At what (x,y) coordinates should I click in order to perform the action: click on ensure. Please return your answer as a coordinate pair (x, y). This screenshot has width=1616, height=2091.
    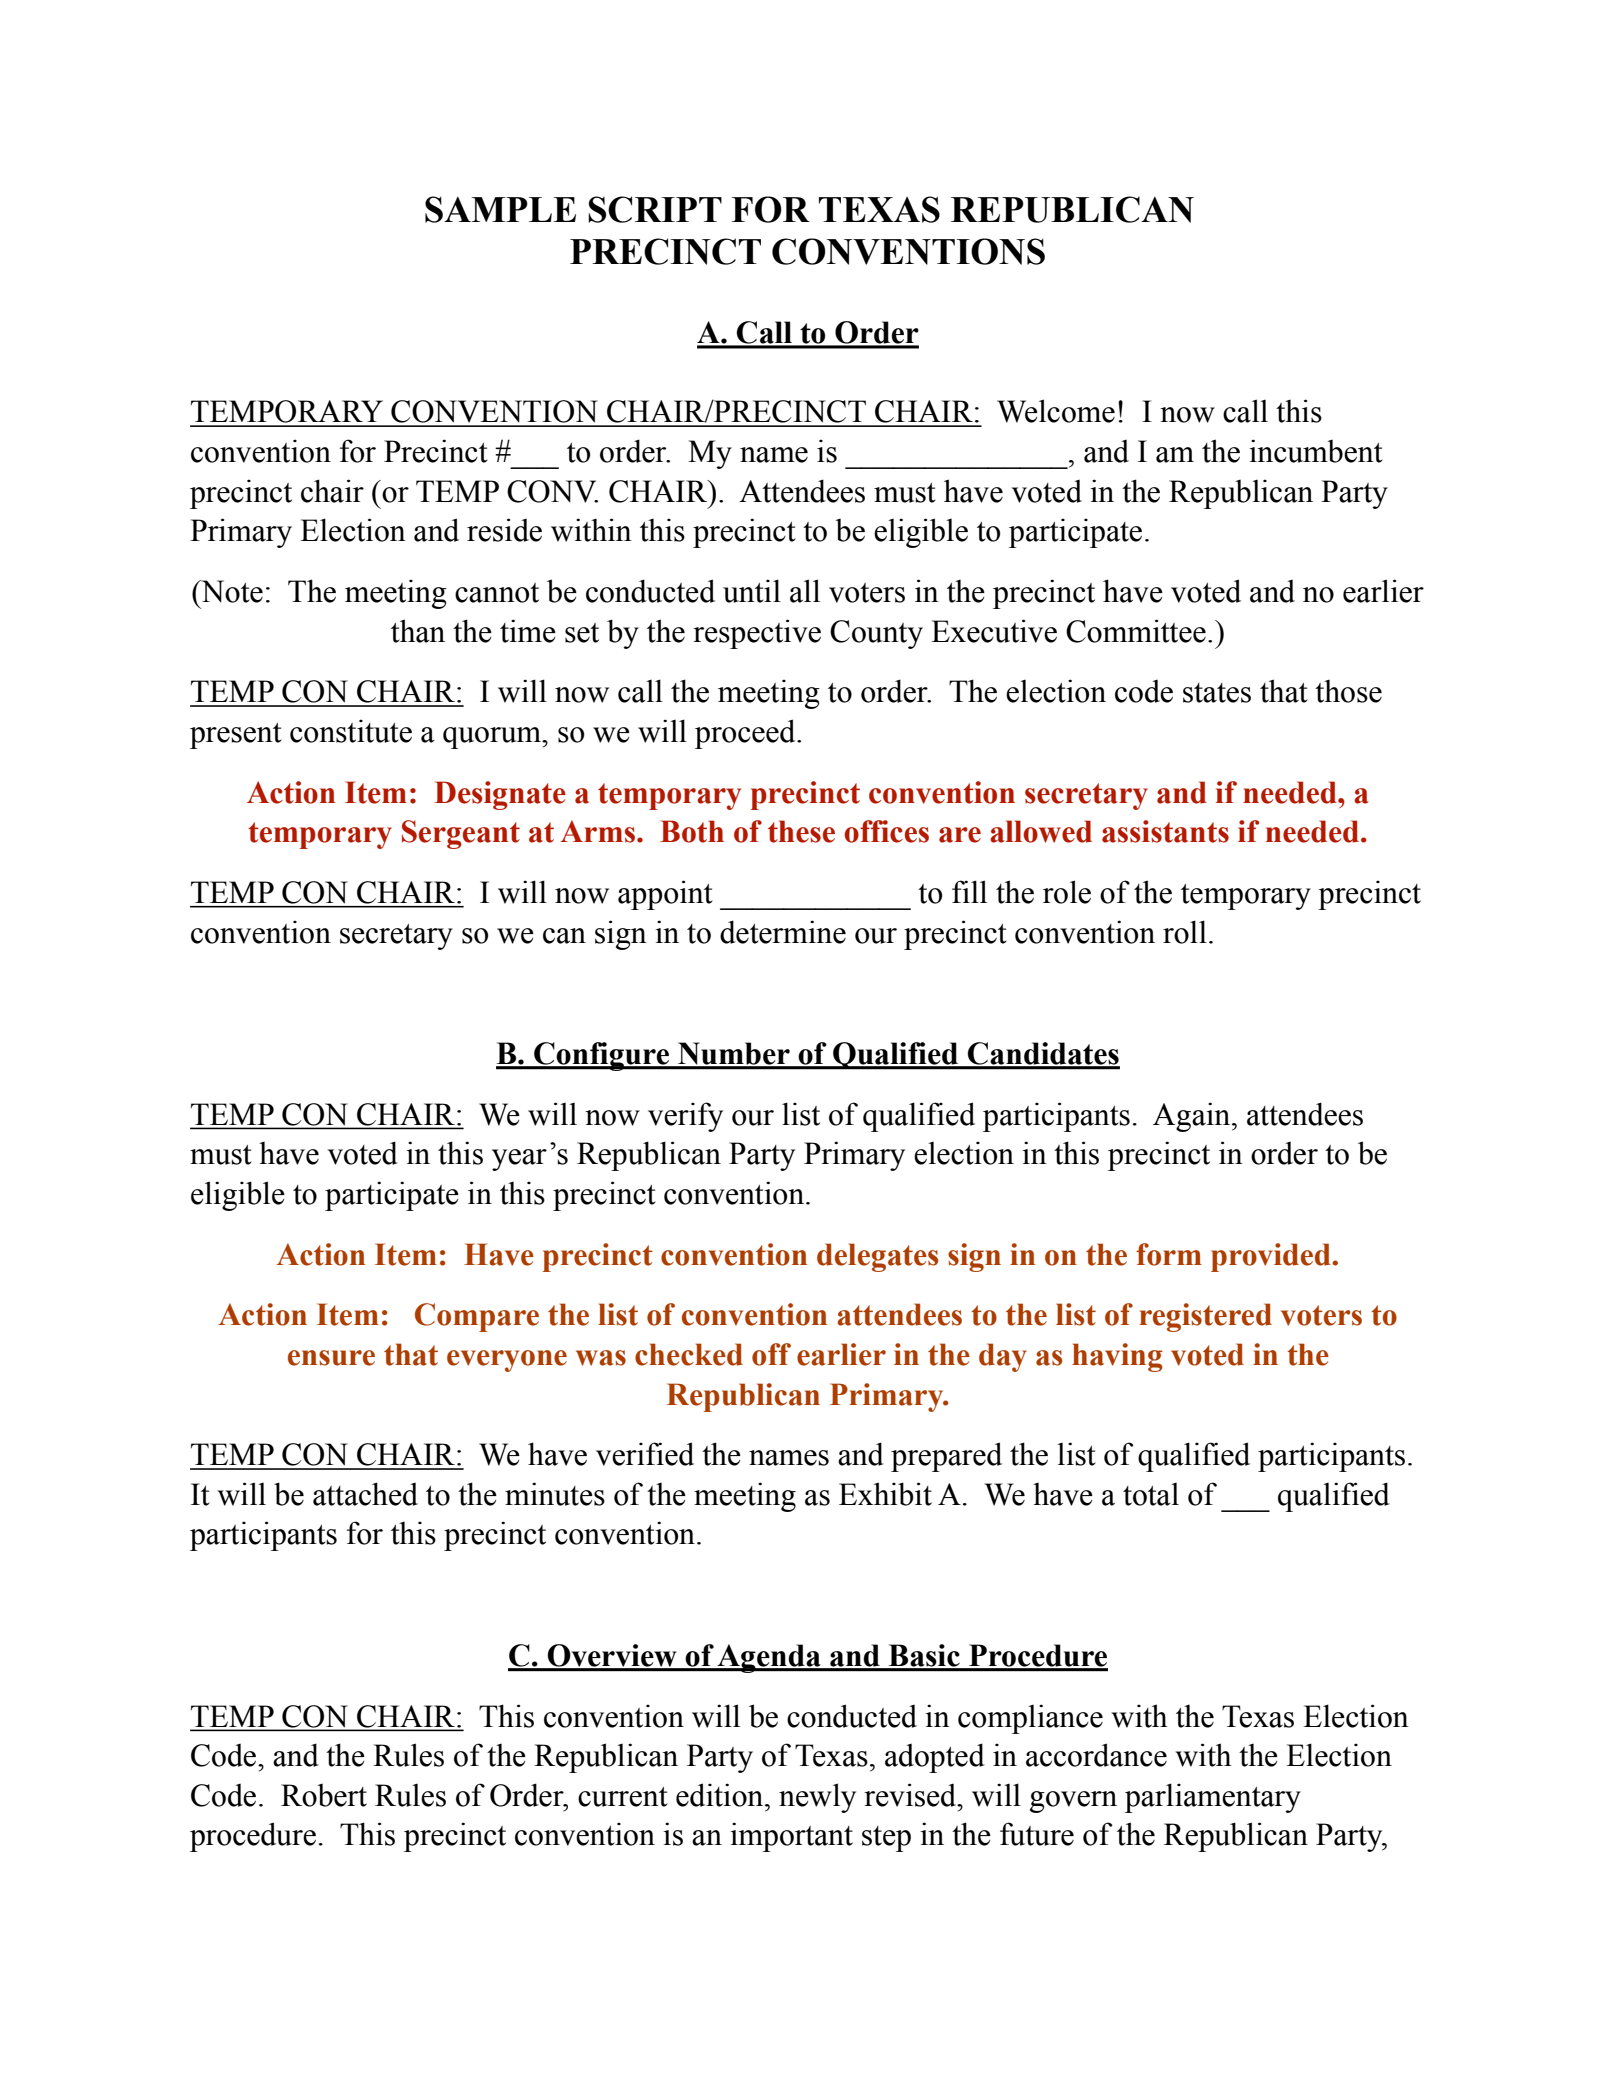
    Looking at the image, I should click on (331, 1358).
